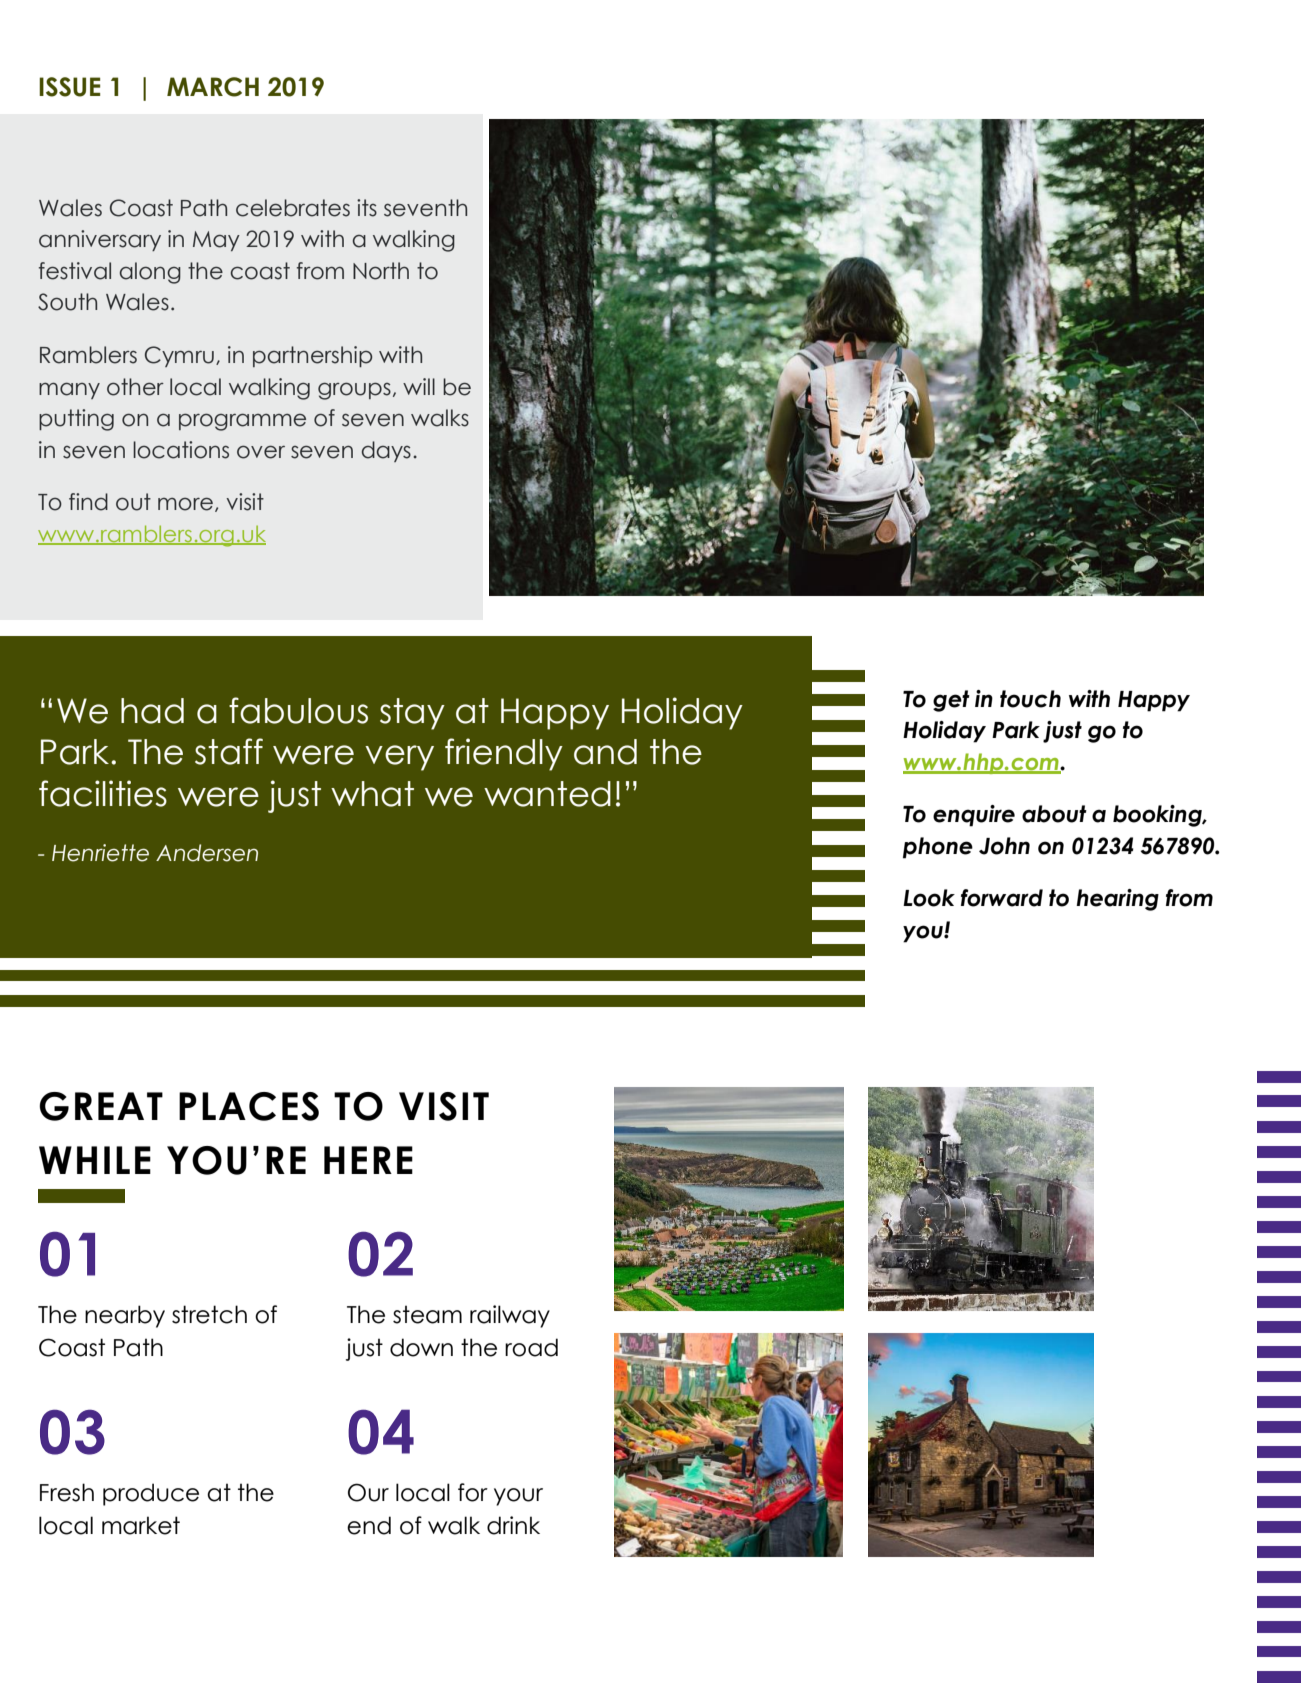 The image size is (1301, 1683). I want to click on more, so click(185, 504).
